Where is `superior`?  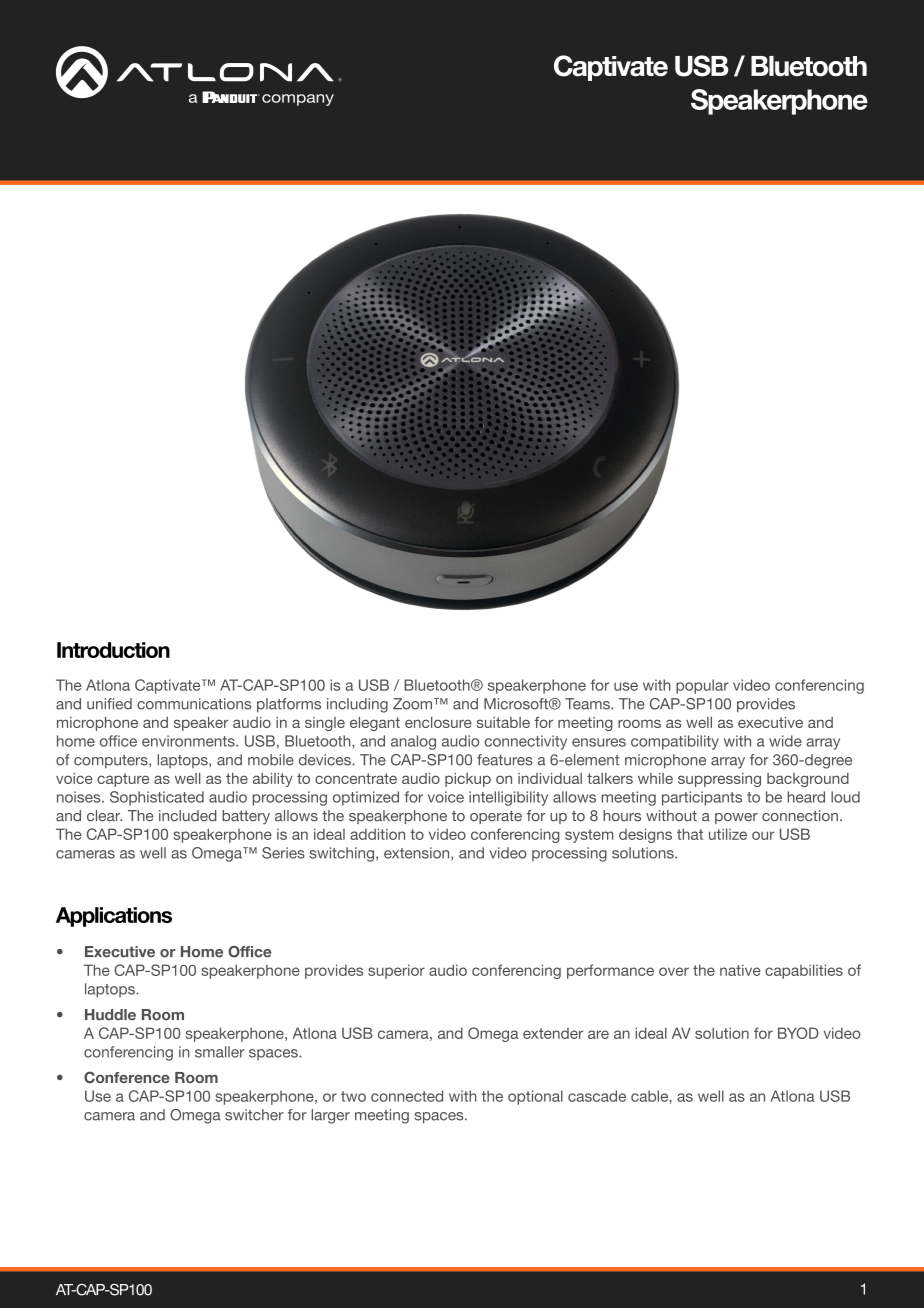 superior is located at coordinates (396, 971).
